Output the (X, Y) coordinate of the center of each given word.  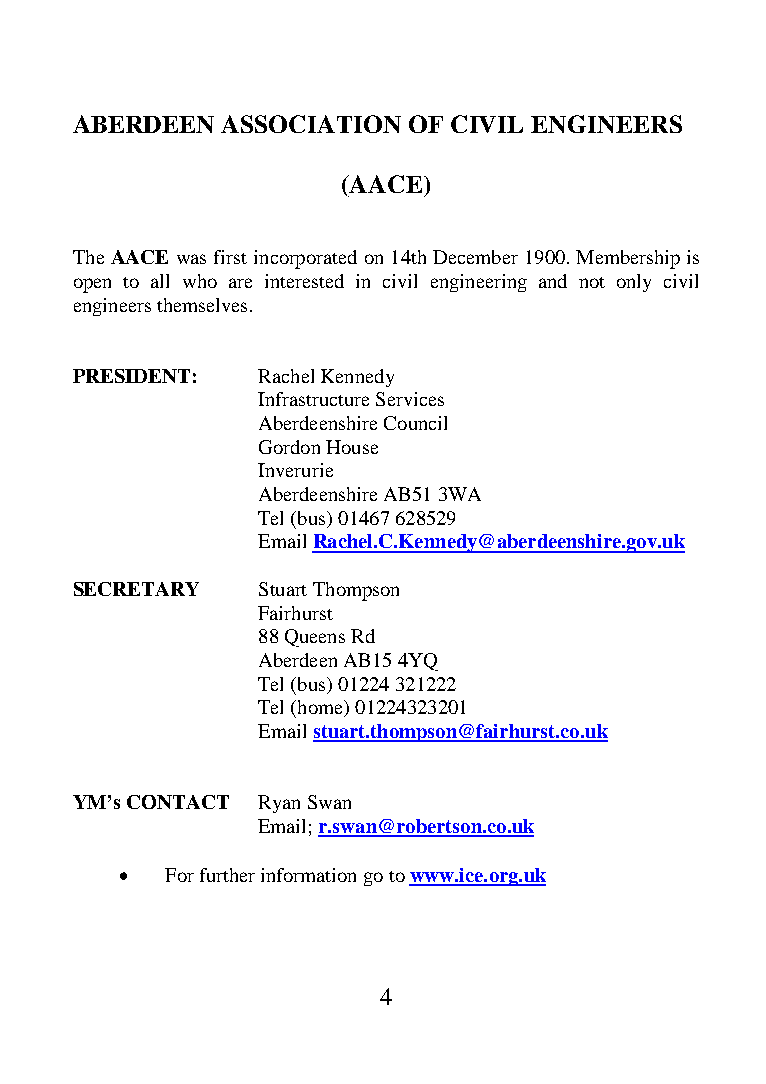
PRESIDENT (131, 376)
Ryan (279, 804)
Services (410, 399)
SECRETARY (136, 589)
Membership (628, 259)
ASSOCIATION (311, 124)
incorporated (305, 259)
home (320, 708)
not (592, 282)
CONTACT (178, 802)
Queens (315, 638)
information (308, 875)
